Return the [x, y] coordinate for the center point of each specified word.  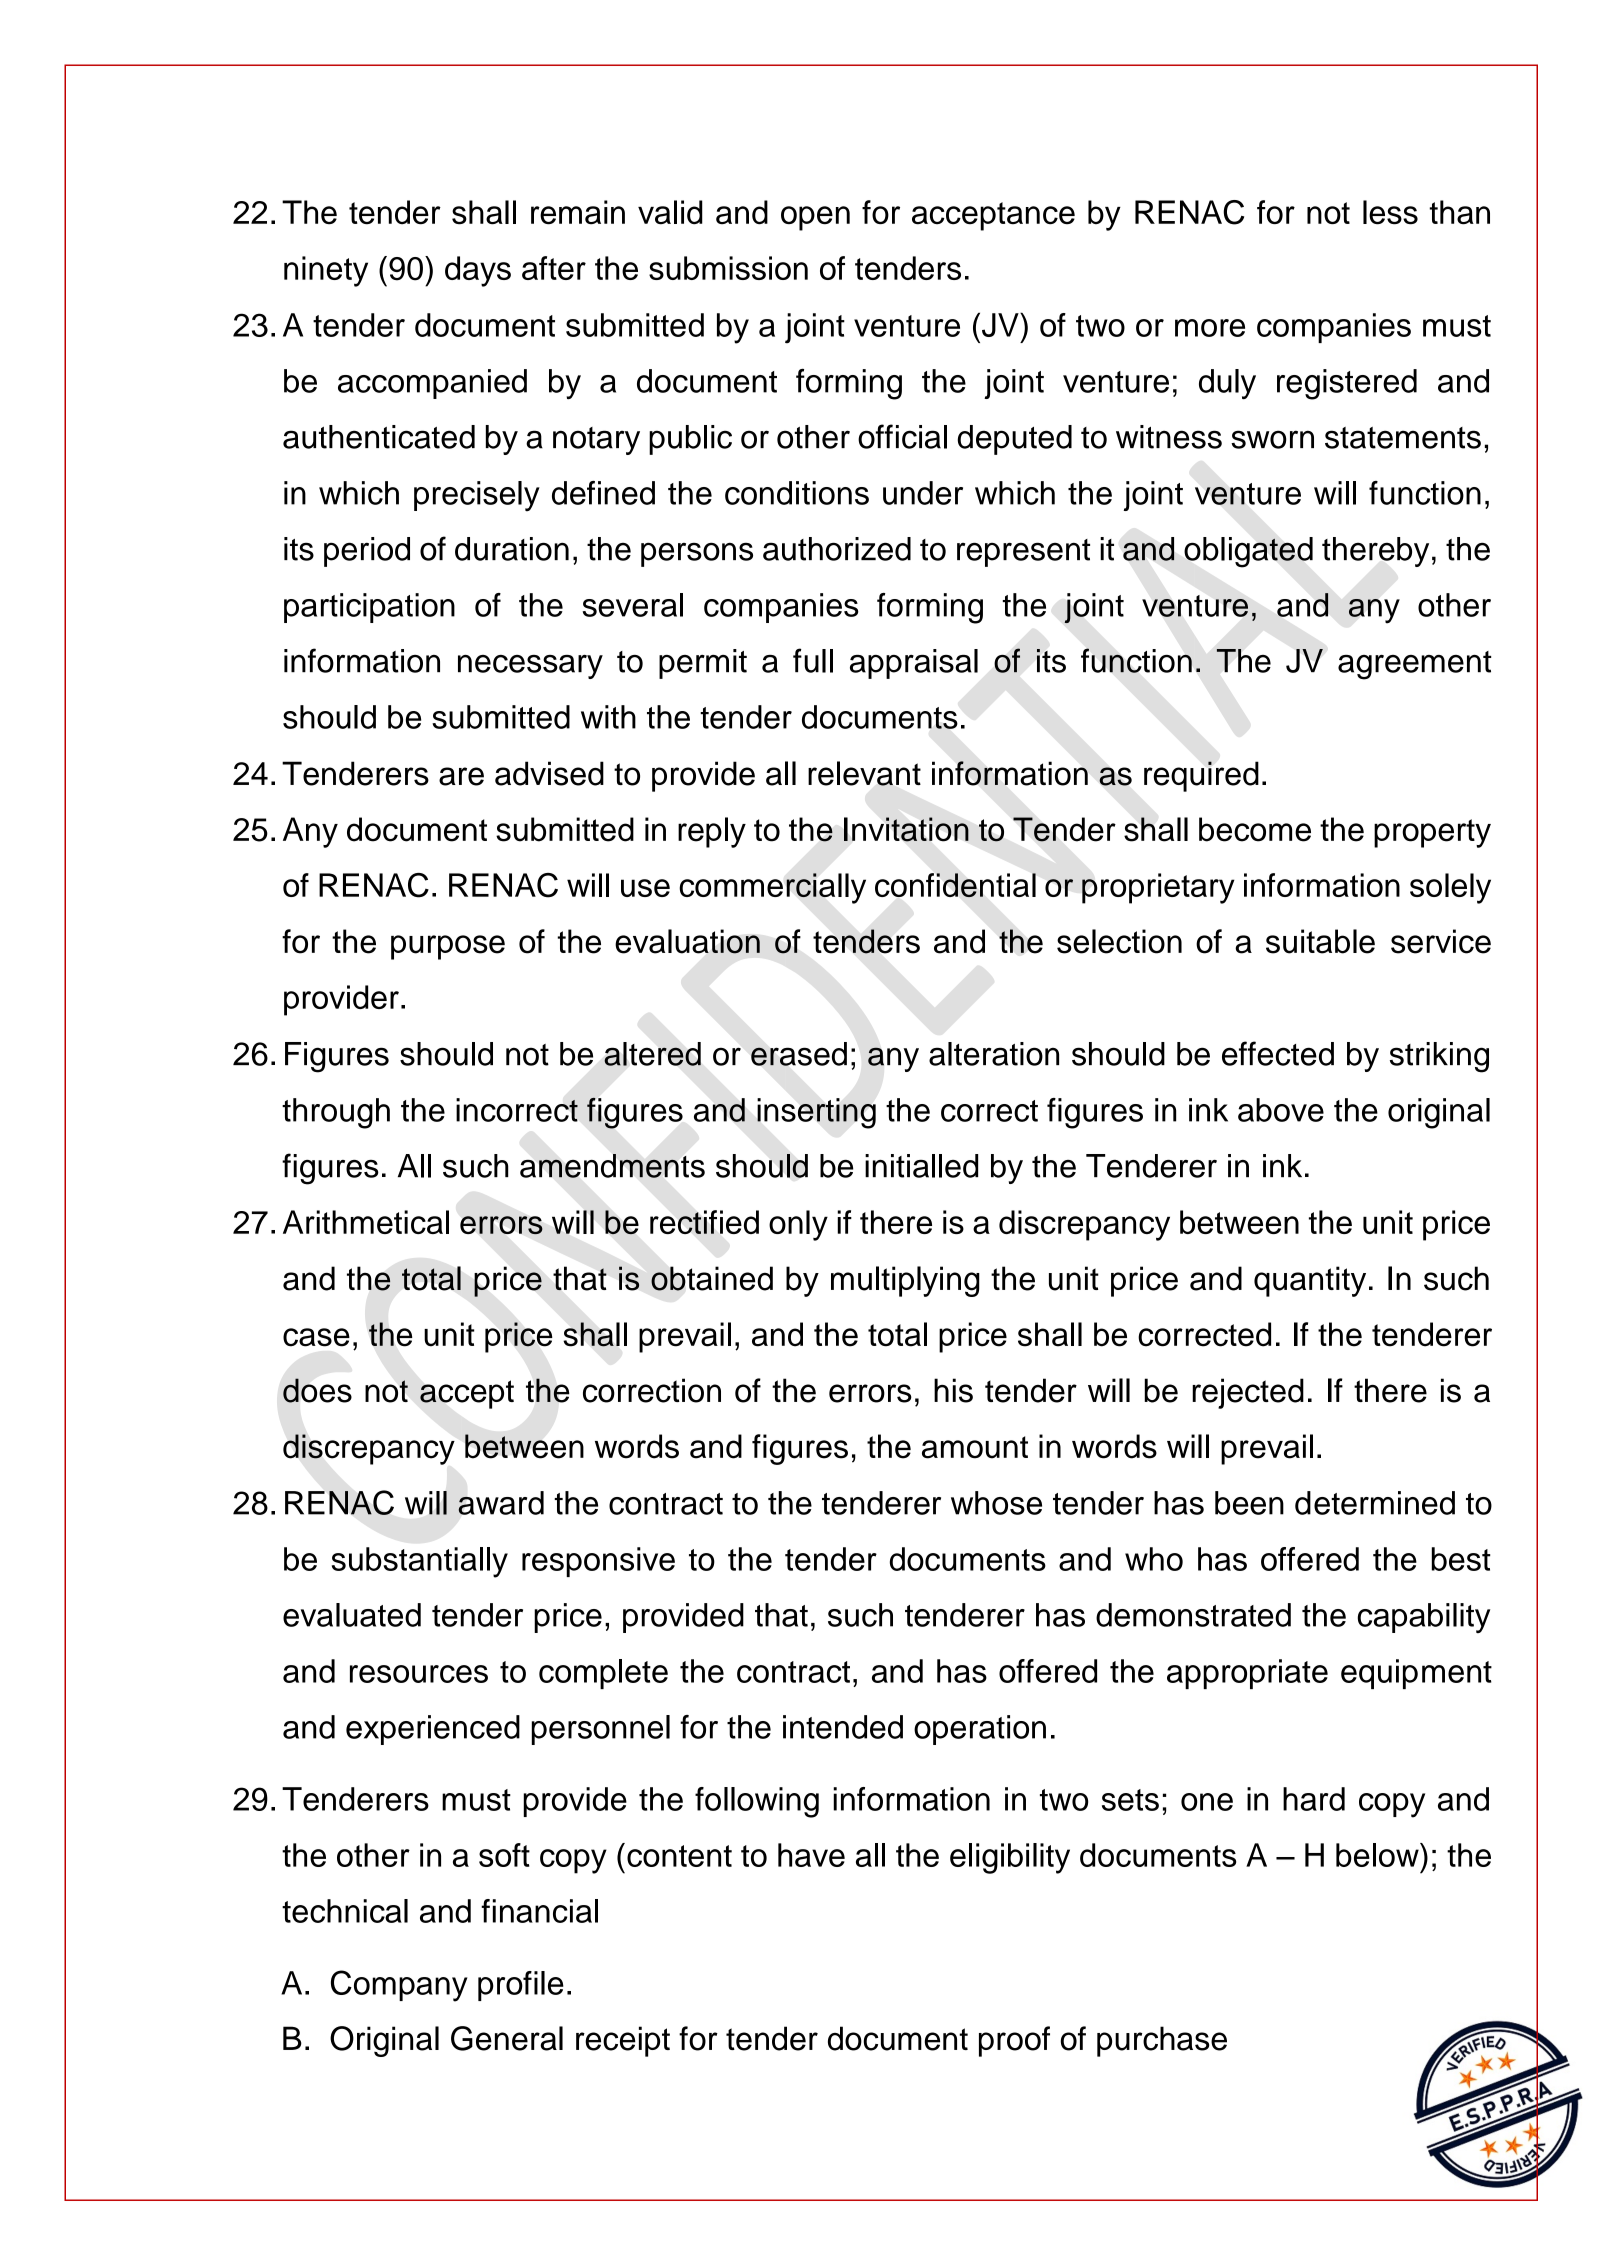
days [478, 271]
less [1390, 212]
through [336, 1113]
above [1281, 1110]
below [1378, 1855]
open [815, 218]
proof [1014, 2041]
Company [399, 1986]
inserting [816, 1113]
